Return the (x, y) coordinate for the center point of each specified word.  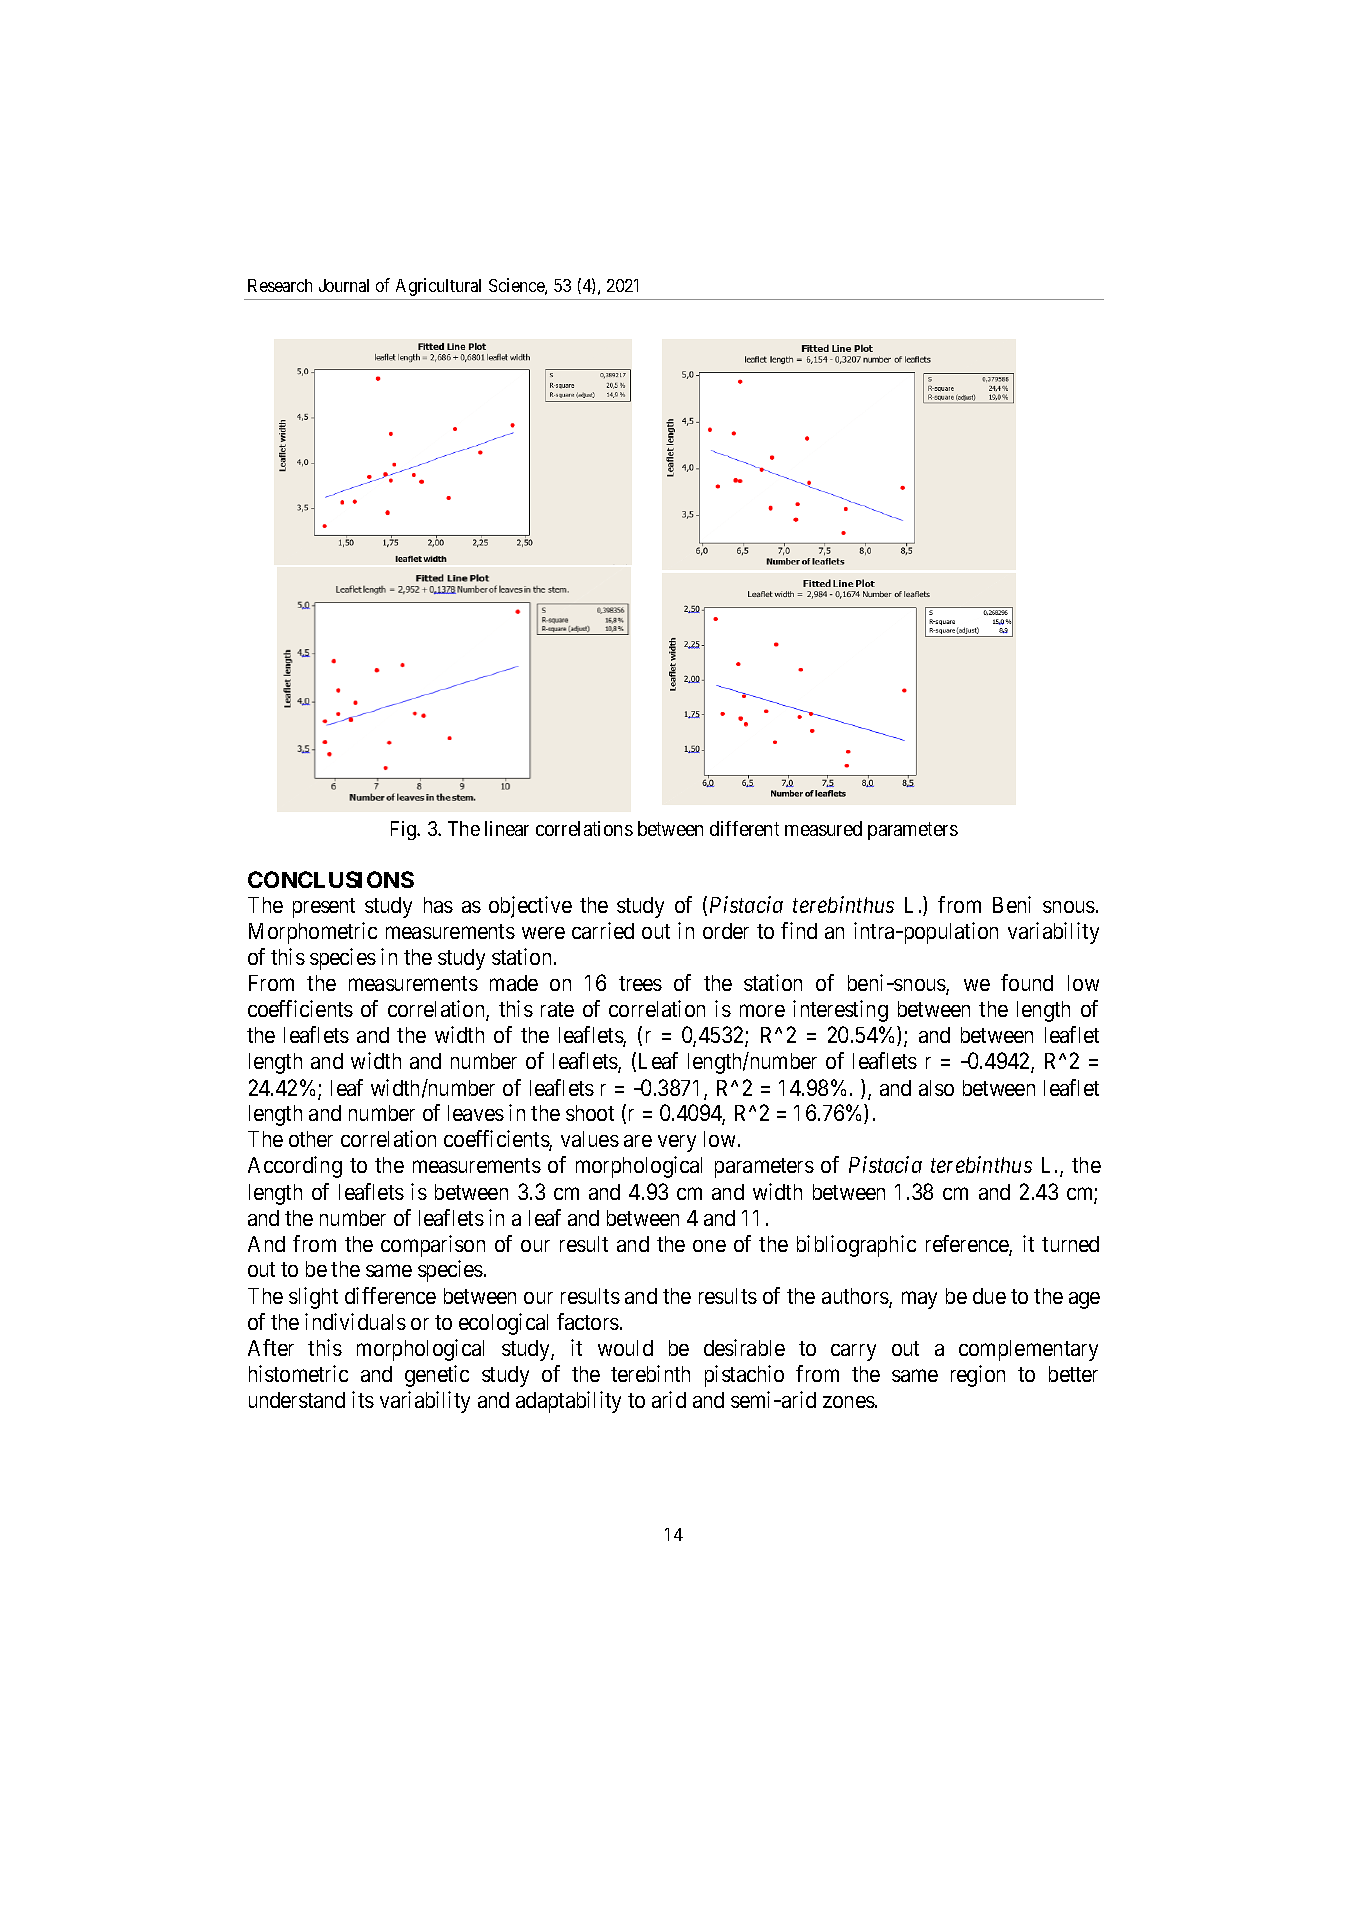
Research (280, 285)
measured (823, 828)
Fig (405, 830)
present (324, 908)
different (744, 828)
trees (640, 983)
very (677, 1143)
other (311, 1139)
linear (507, 828)
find (799, 930)
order (726, 931)
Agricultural (438, 287)
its (363, 1399)
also (936, 1088)
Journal (344, 285)
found (1027, 982)
